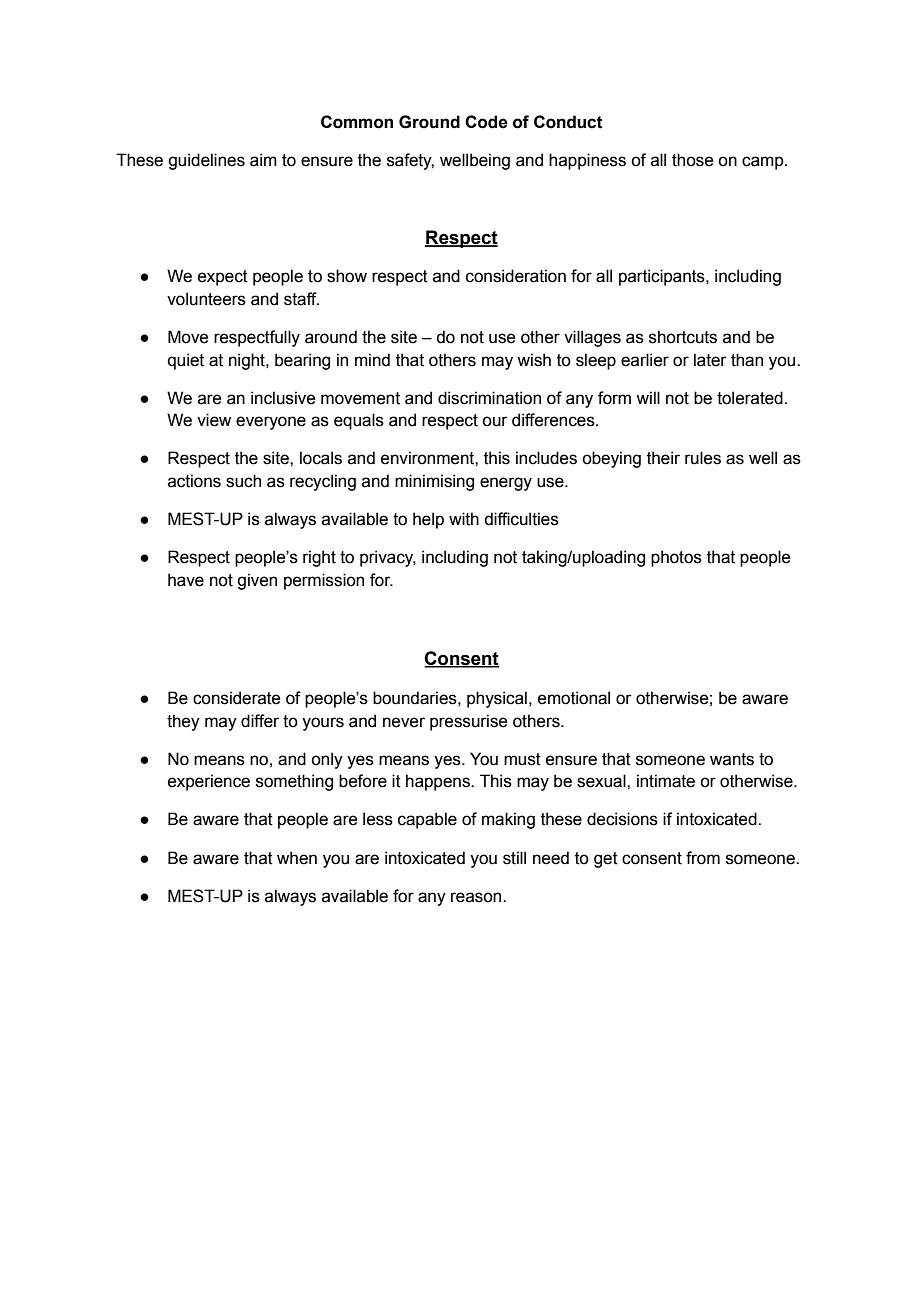 Image resolution: width=924 pixels, height=1307 pixels. Describe the element at coordinates (263, 160) in the screenshot. I see `aim` at that location.
